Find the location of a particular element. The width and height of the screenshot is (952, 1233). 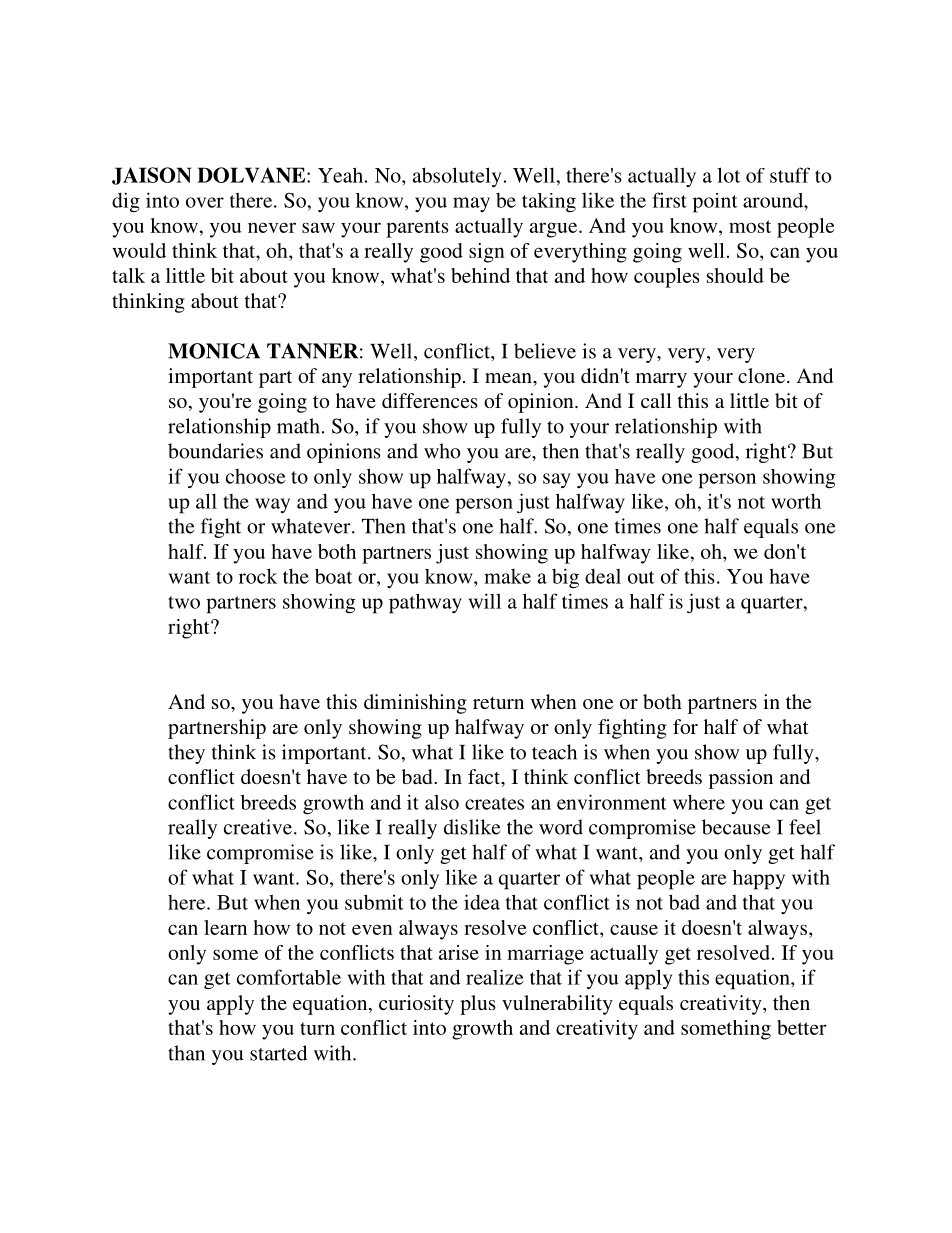

passion is located at coordinates (741, 779).
